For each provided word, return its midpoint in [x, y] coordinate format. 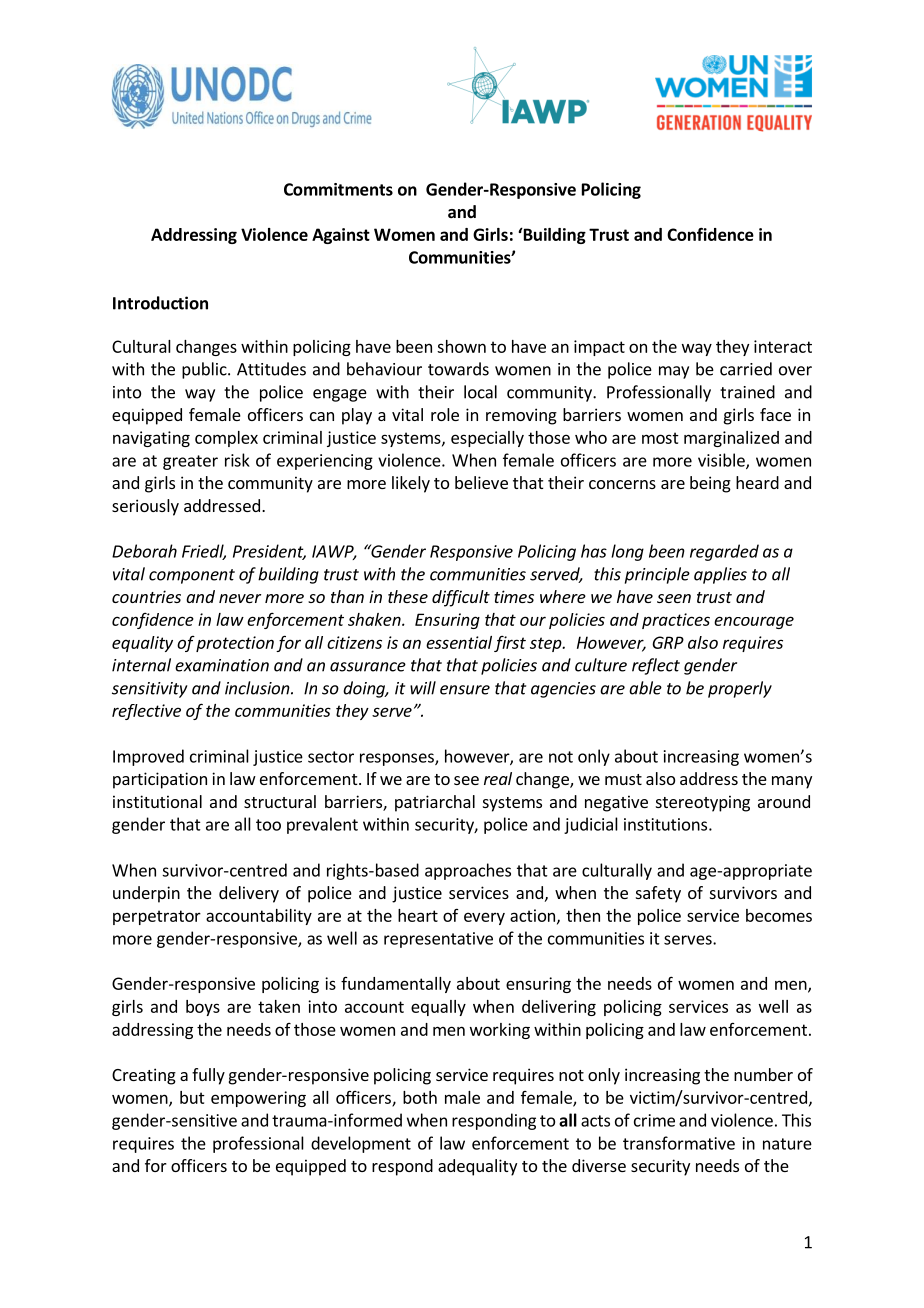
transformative [679, 1143]
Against [341, 236]
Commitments [338, 189]
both [420, 1097]
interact [783, 346]
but [192, 1097]
